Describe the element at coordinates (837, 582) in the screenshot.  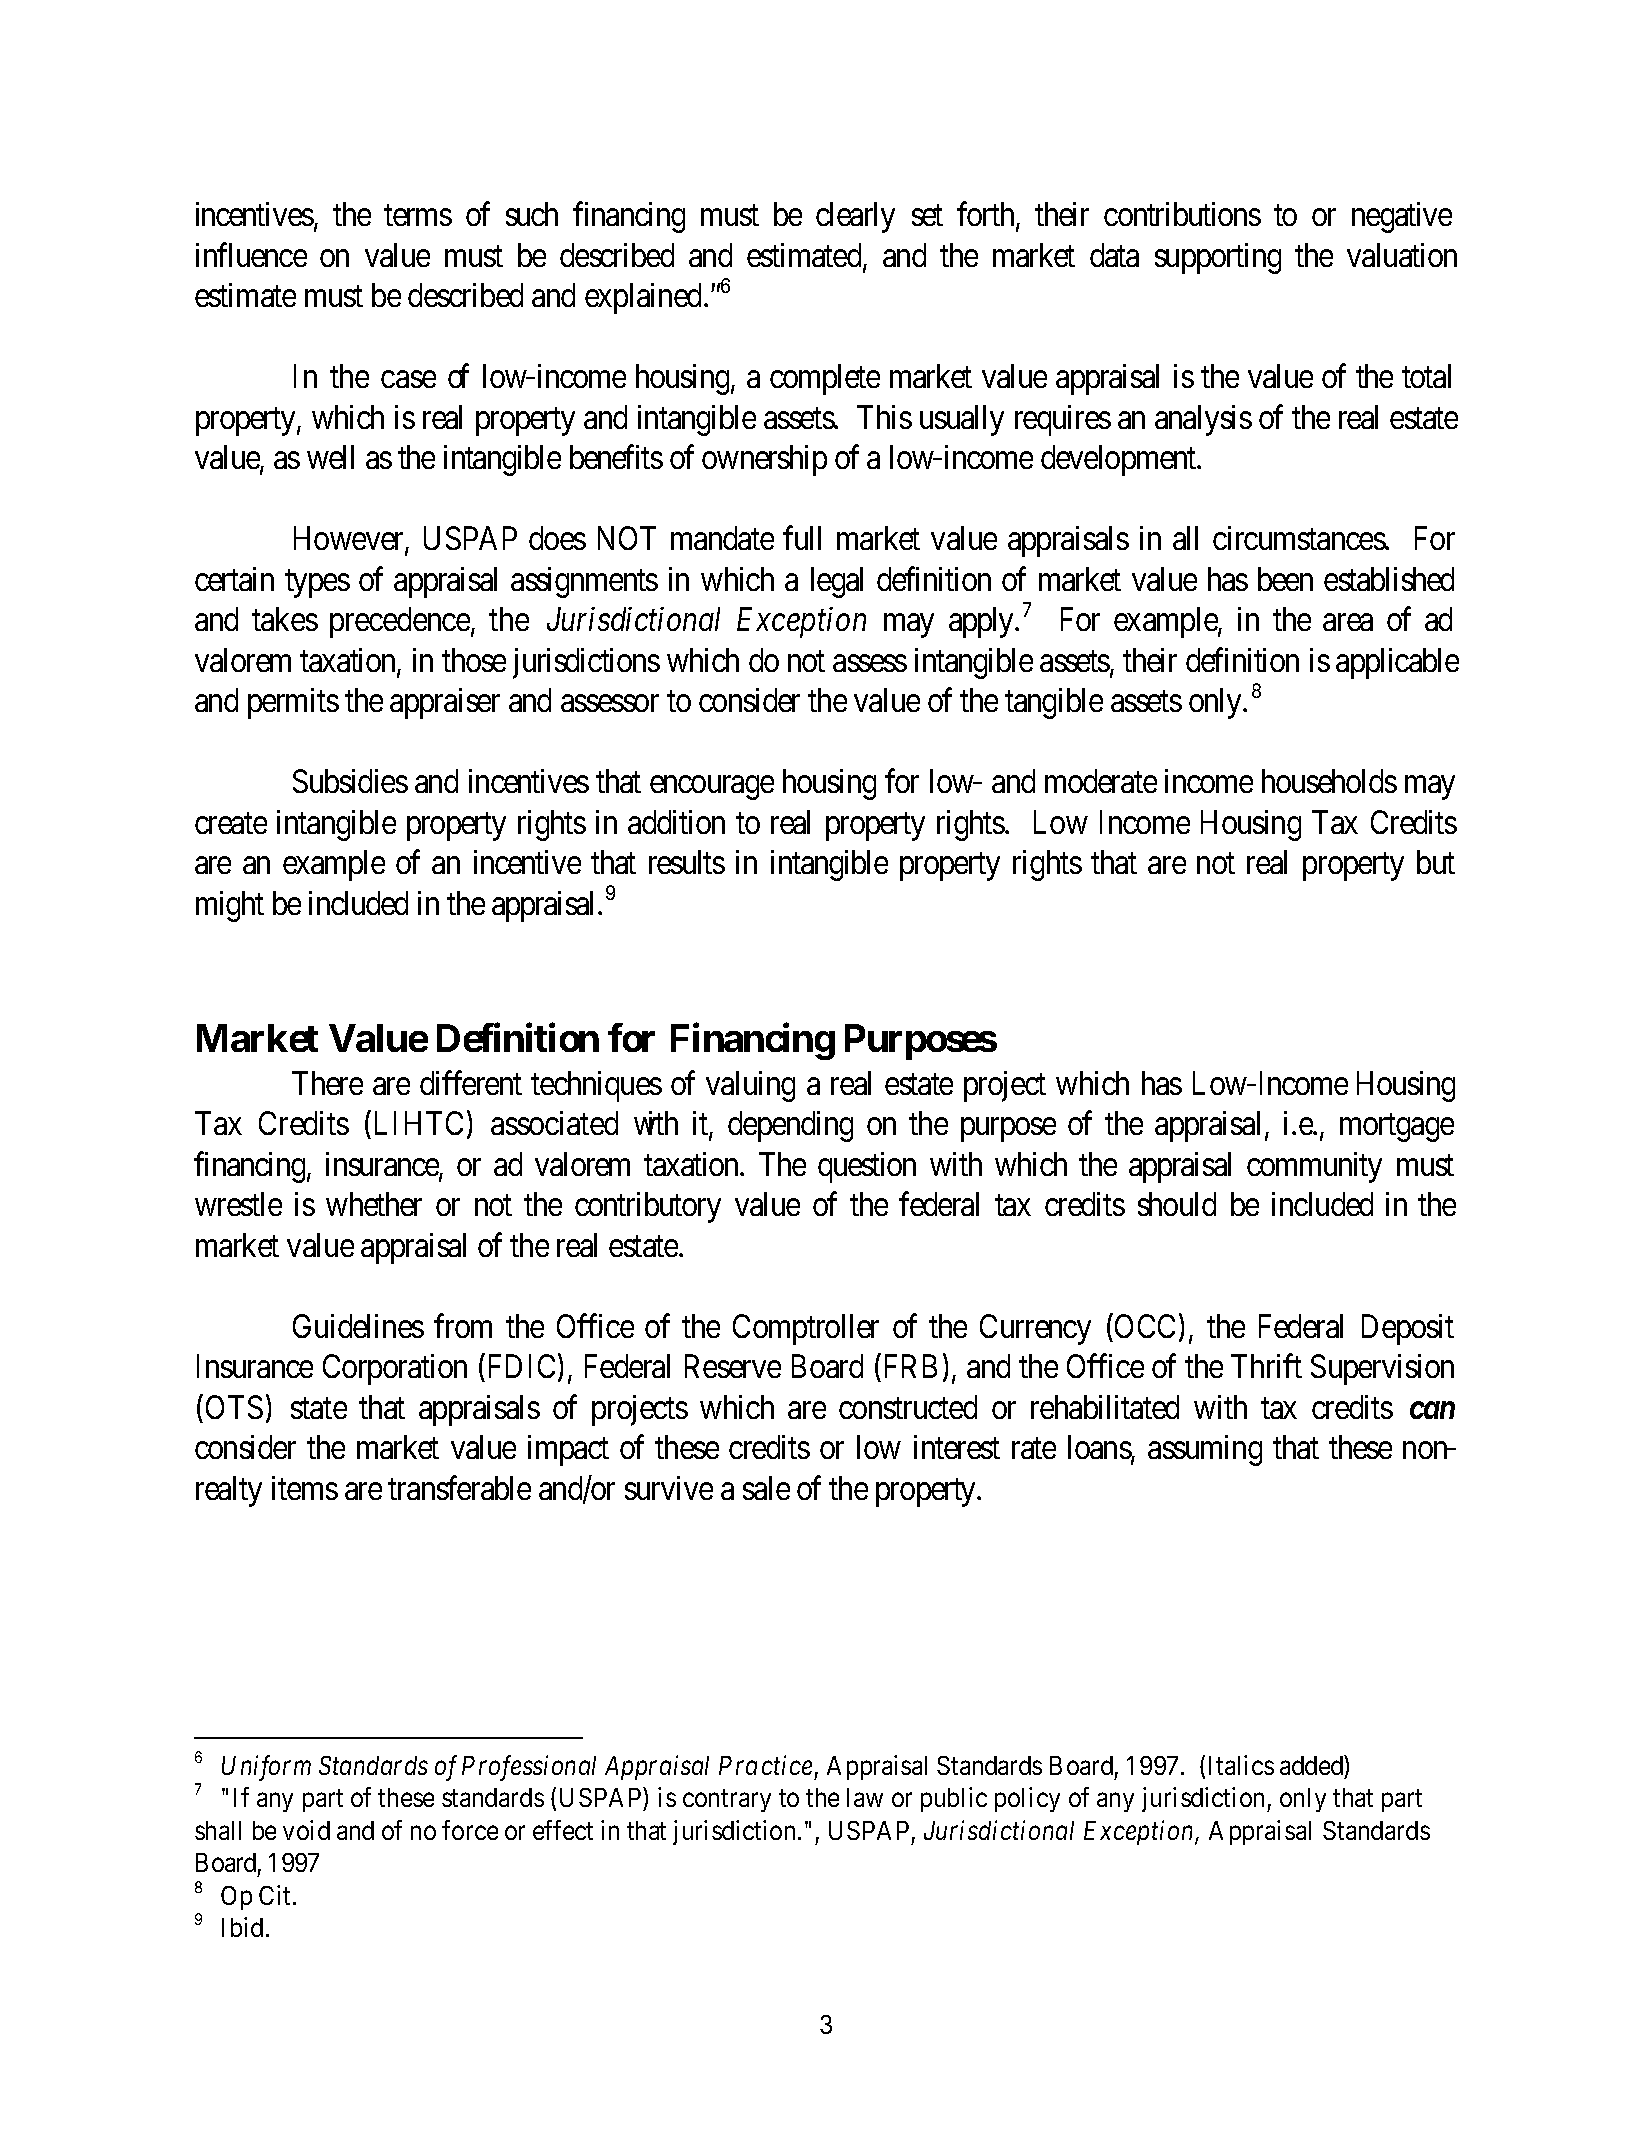
I see `legal` at that location.
